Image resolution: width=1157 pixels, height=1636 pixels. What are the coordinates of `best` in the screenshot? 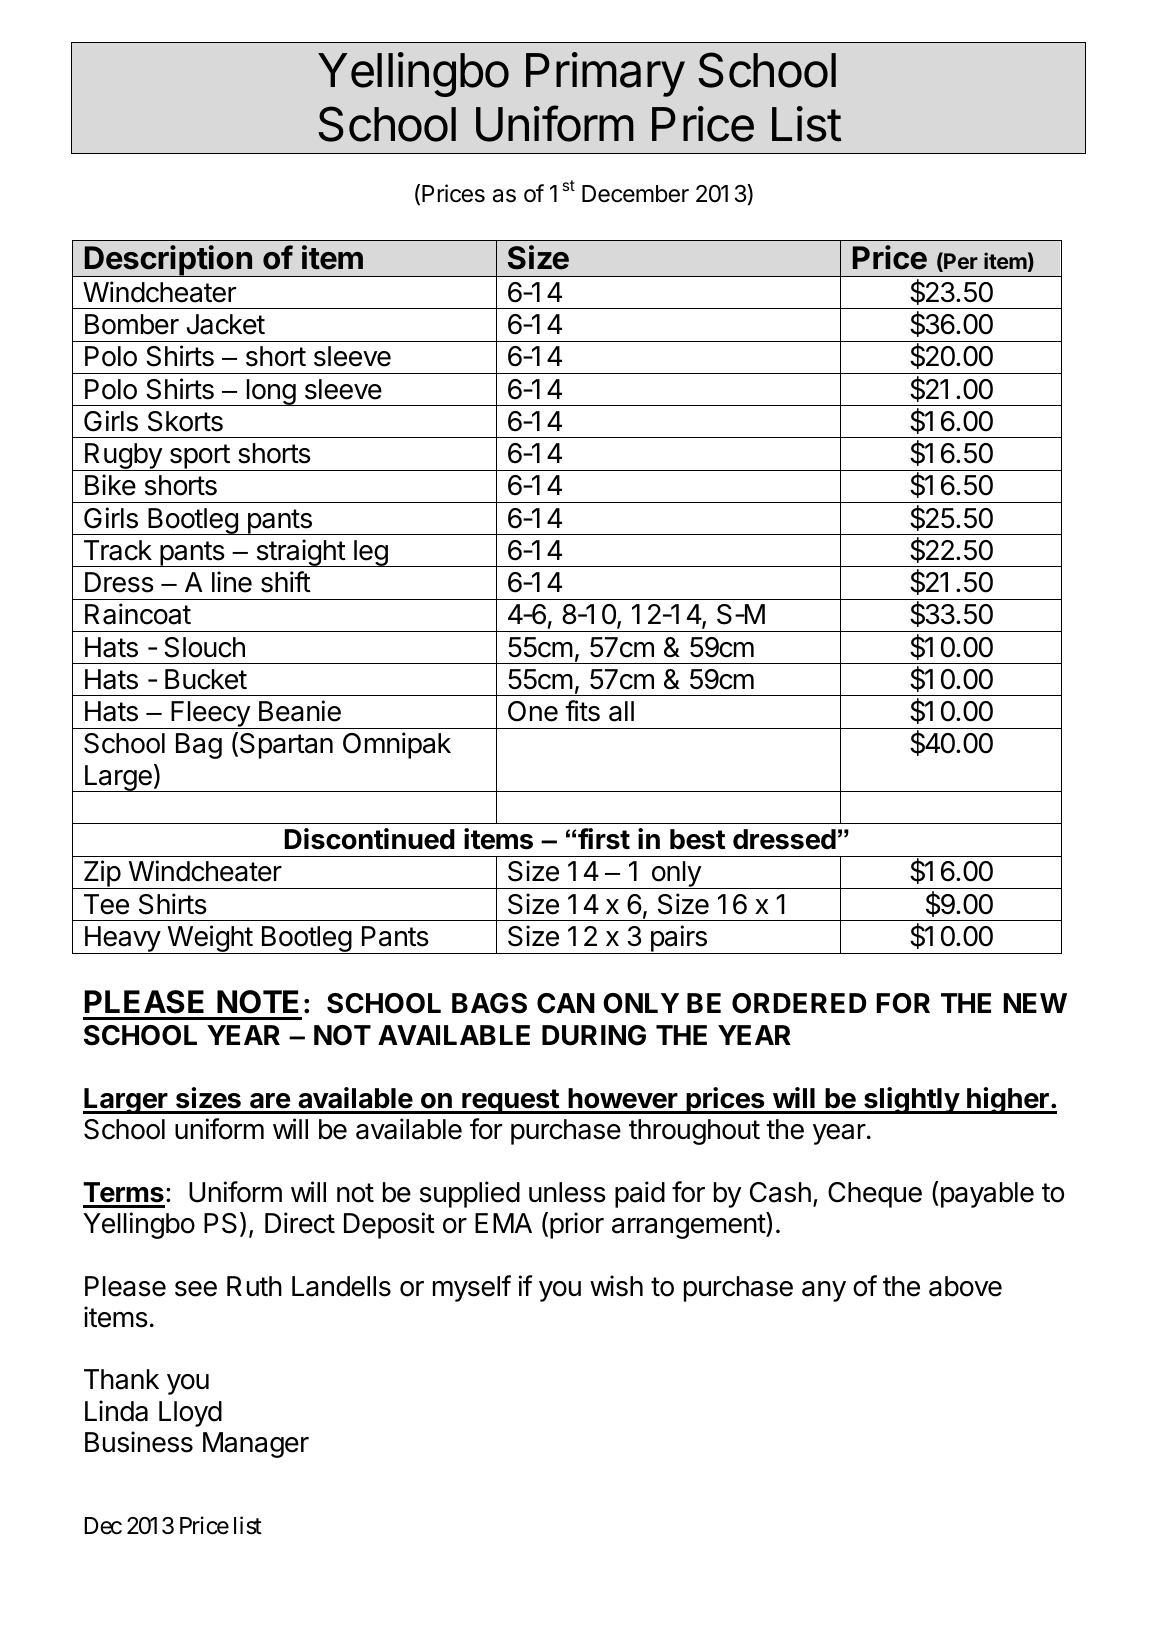 It's located at (697, 839).
